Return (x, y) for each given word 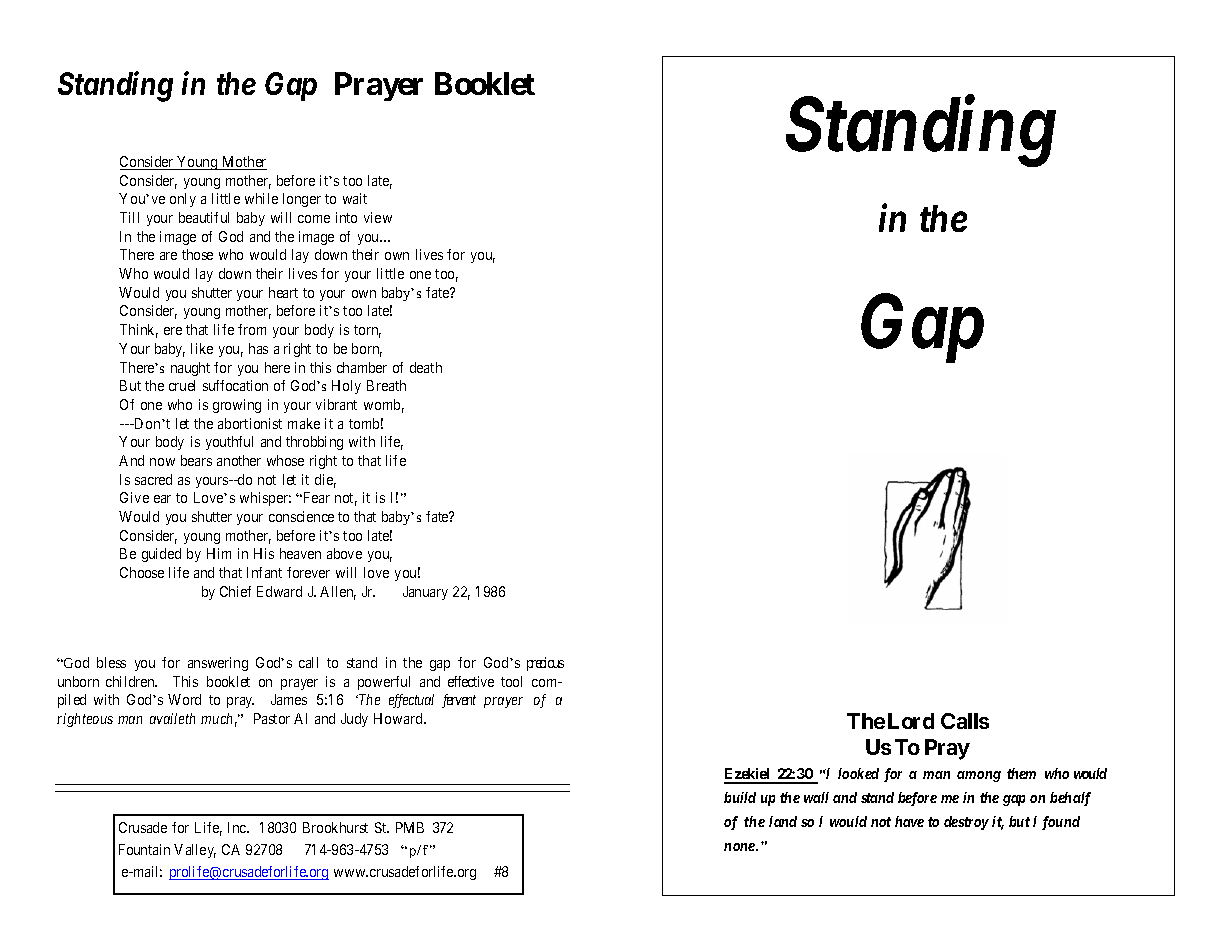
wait (355, 198)
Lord (911, 721)
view (378, 217)
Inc (238, 827)
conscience (301, 516)
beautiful (204, 217)
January (425, 593)
